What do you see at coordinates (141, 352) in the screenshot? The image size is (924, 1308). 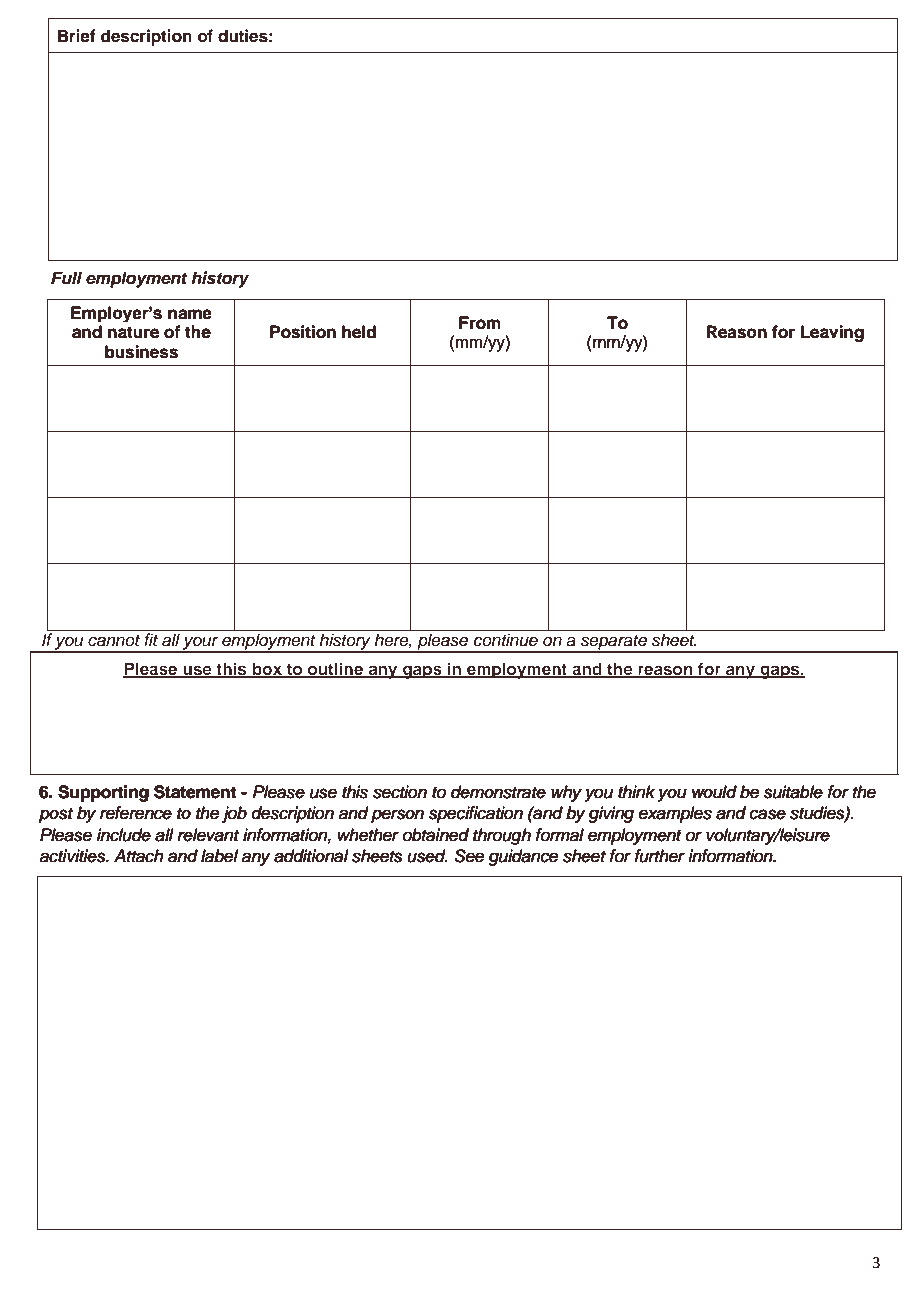 I see `business` at bounding box center [141, 352].
